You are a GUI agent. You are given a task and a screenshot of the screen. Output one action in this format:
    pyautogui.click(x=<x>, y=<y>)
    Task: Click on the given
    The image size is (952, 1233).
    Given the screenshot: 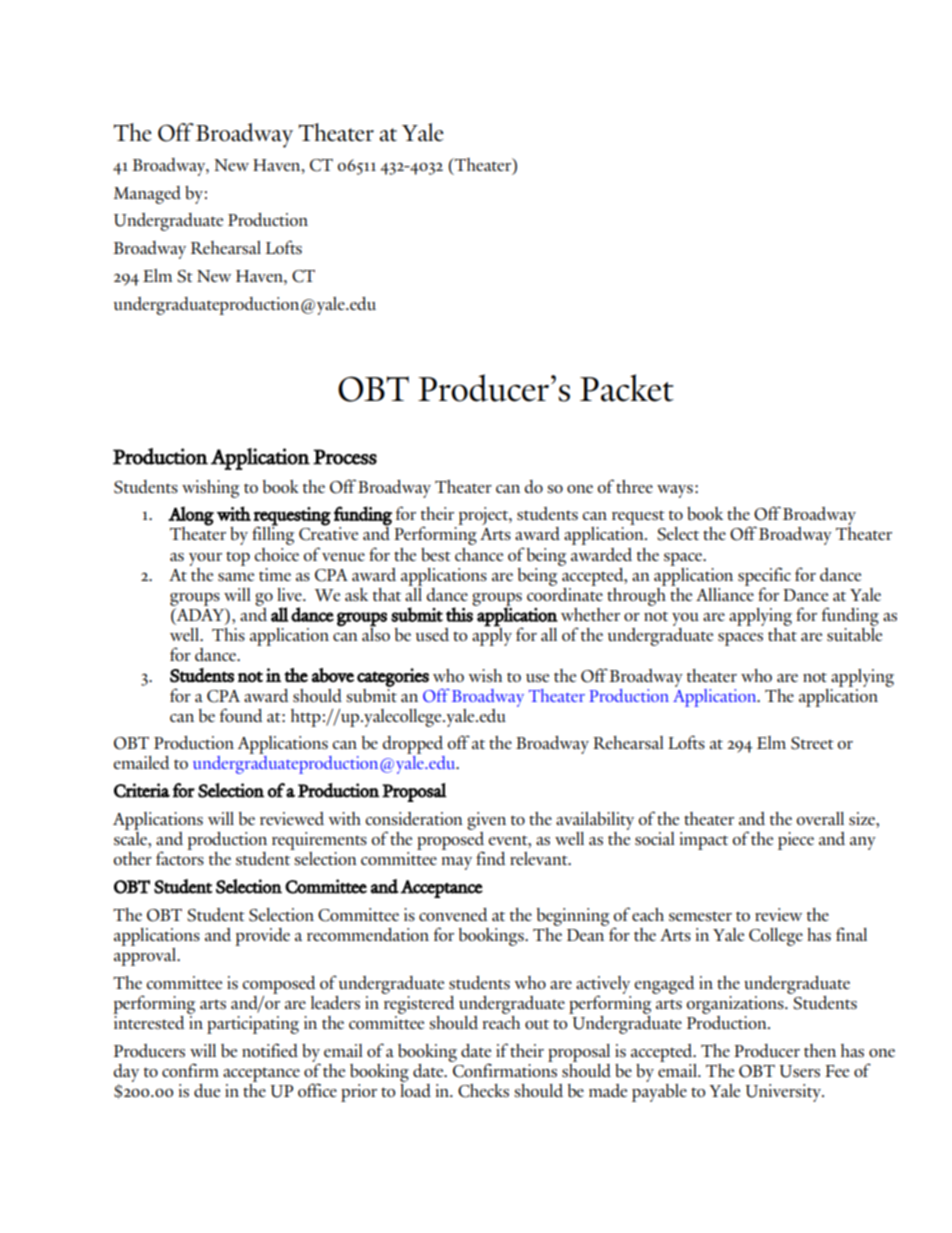 What is the action you would take?
    pyautogui.click(x=486, y=821)
